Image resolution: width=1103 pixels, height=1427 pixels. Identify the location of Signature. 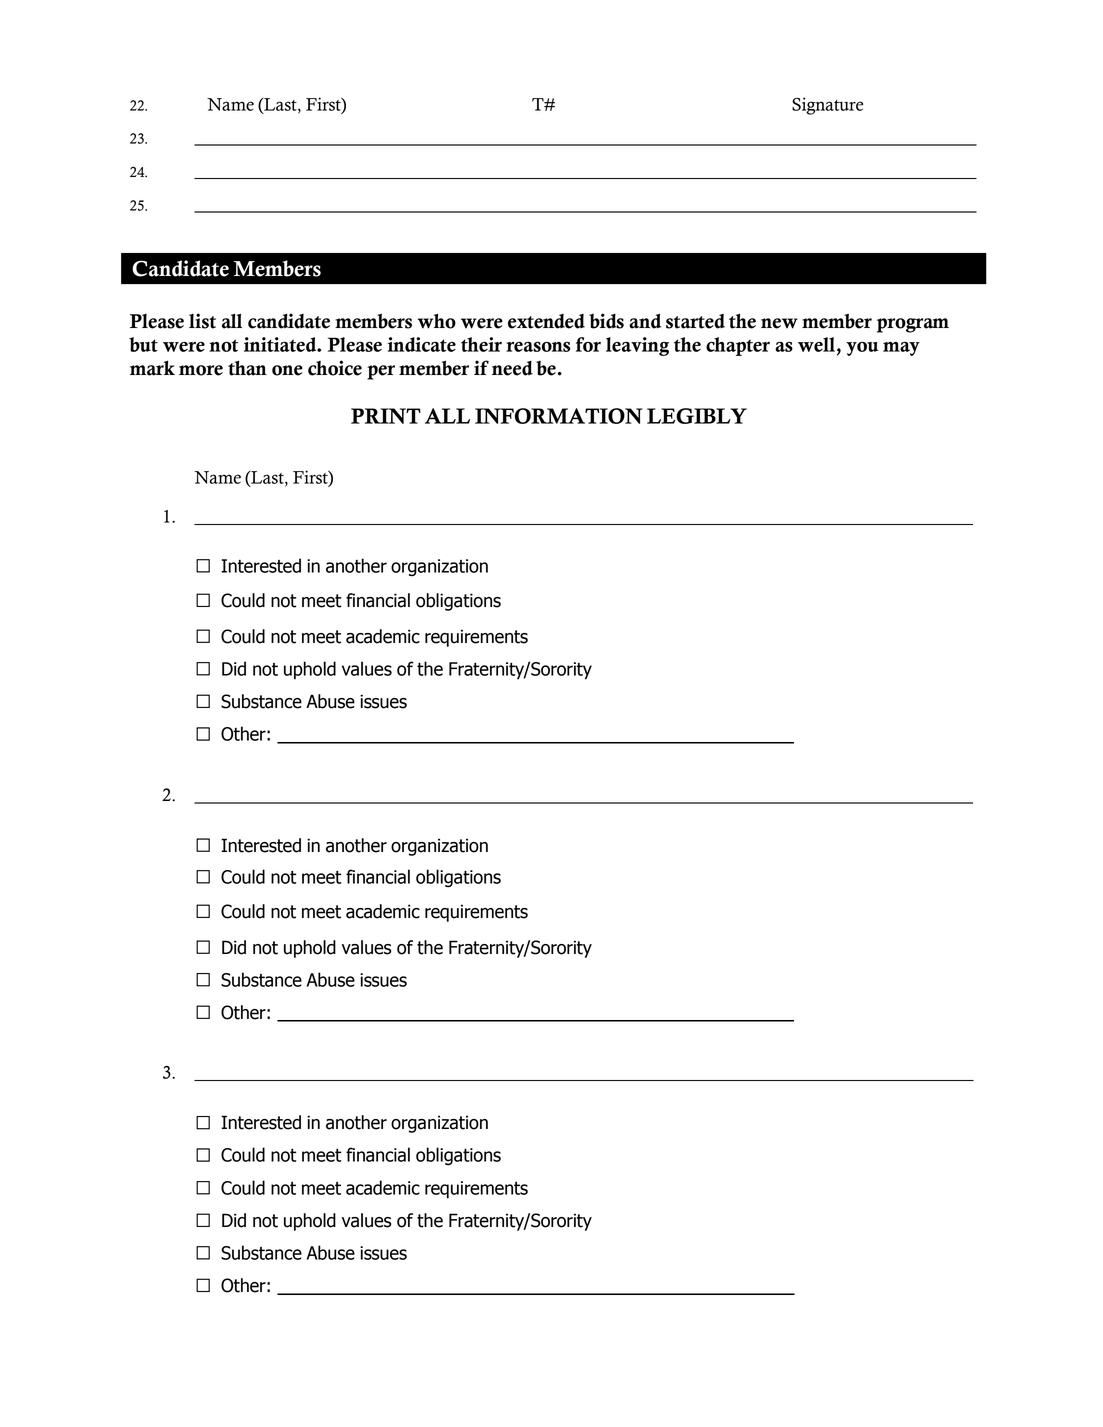
(827, 106).
